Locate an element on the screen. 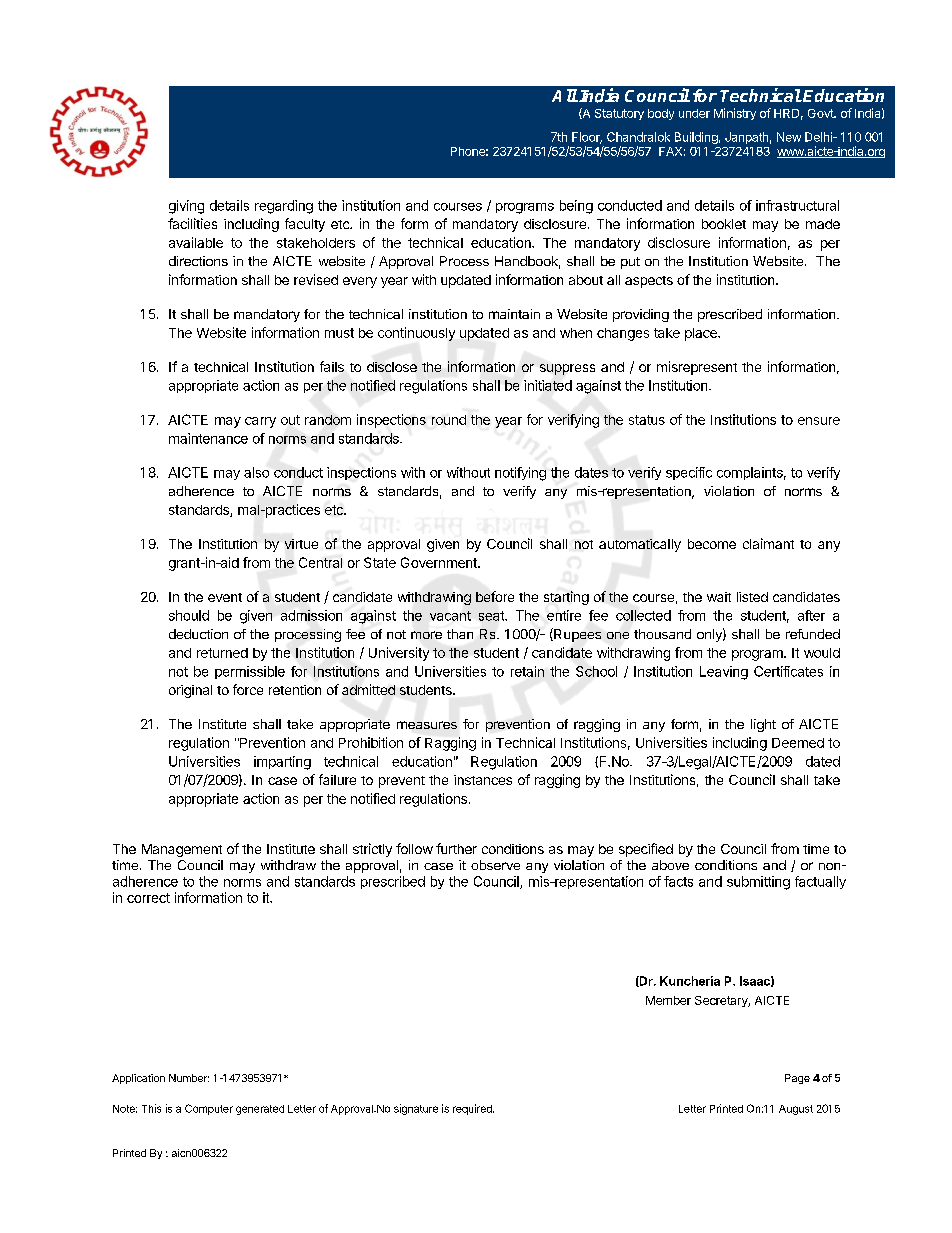  notifying is located at coordinates (520, 474).
